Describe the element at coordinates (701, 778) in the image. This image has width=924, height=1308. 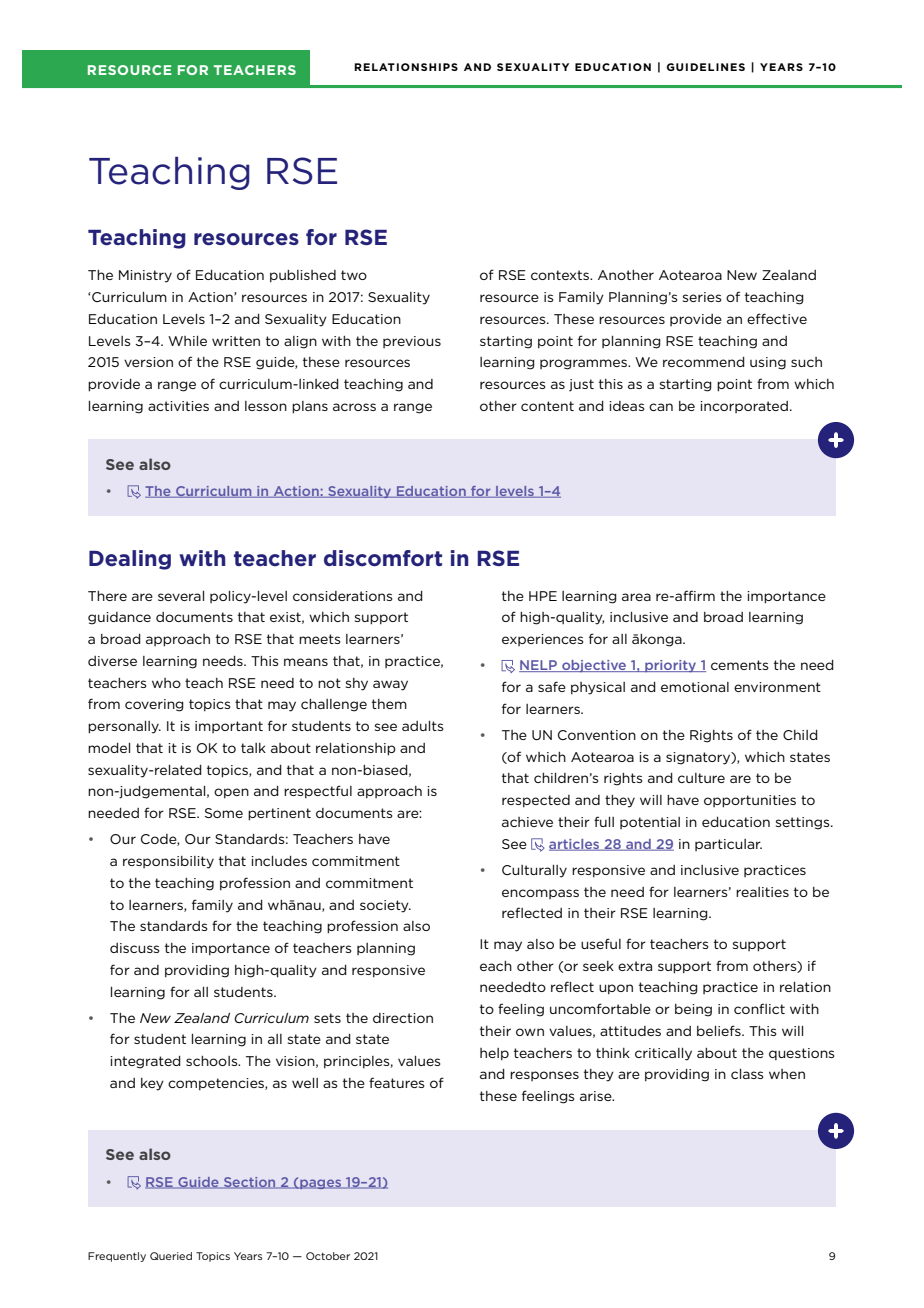
I see `culture` at that location.
